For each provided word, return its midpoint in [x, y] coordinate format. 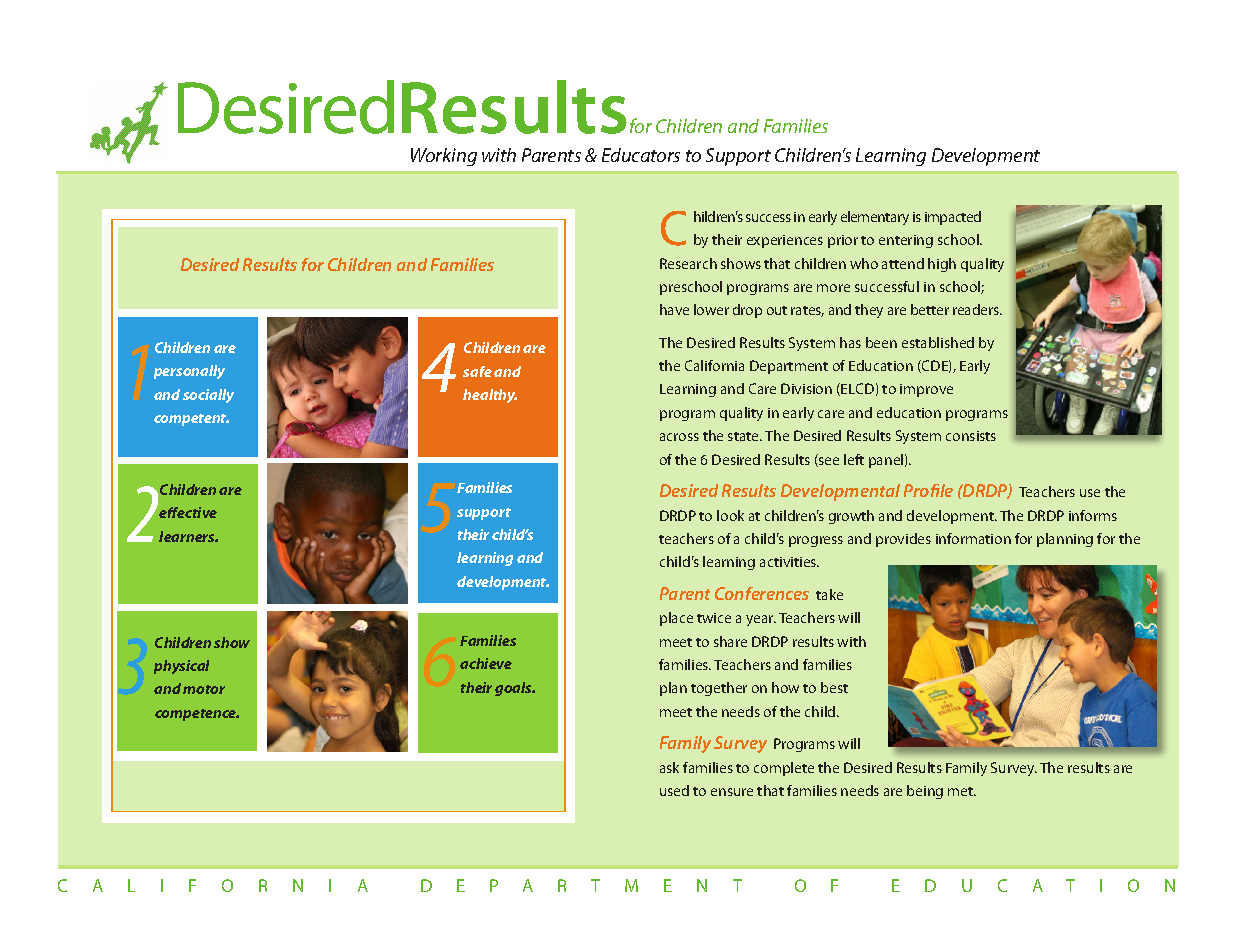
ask [669, 767]
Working [444, 157]
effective [188, 512]
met [962, 791]
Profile [928, 490]
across [679, 437]
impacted [953, 218]
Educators [641, 155]
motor [204, 689]
